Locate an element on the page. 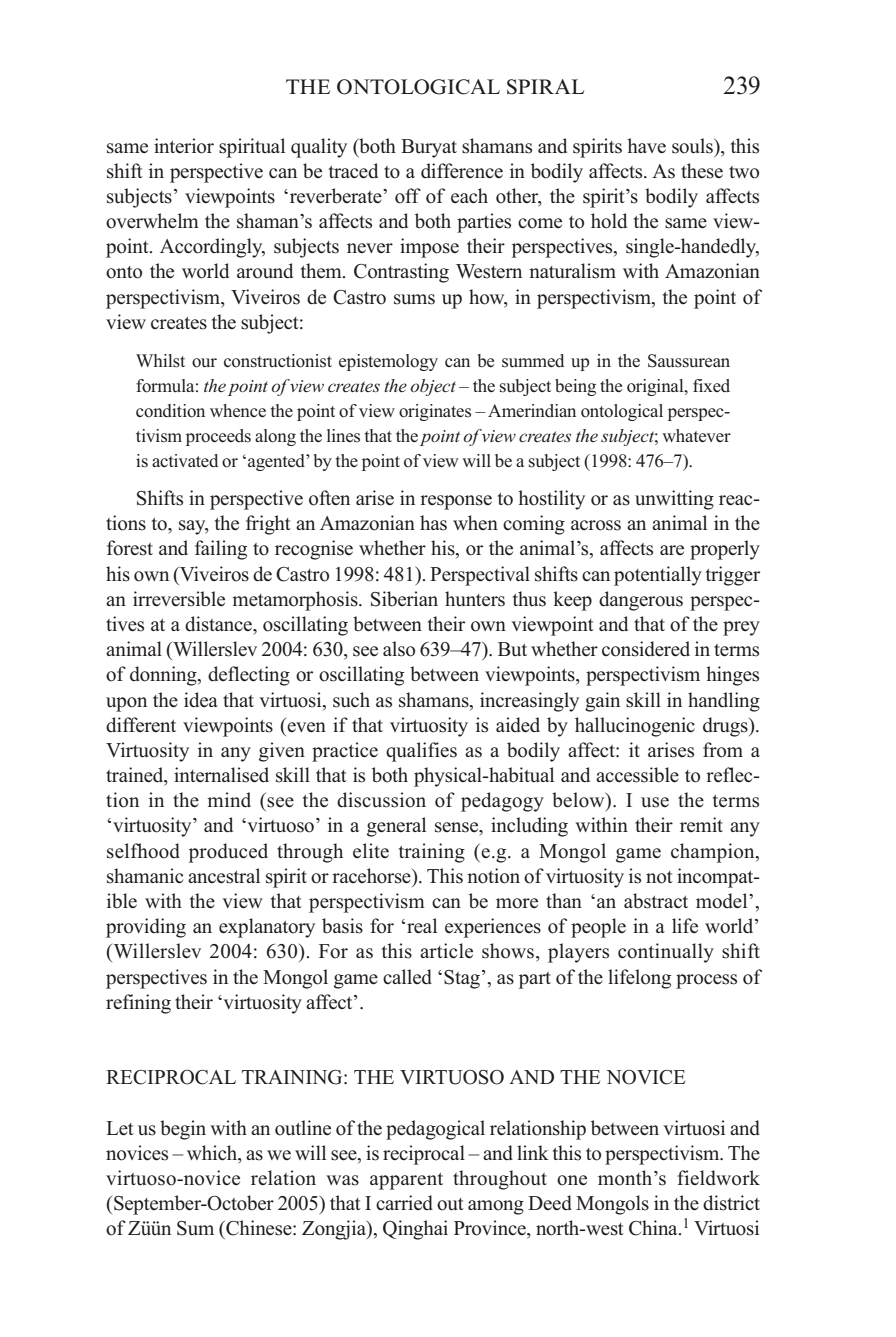 This page has width=896, height=1337. considered is located at coordinates (646, 649).
